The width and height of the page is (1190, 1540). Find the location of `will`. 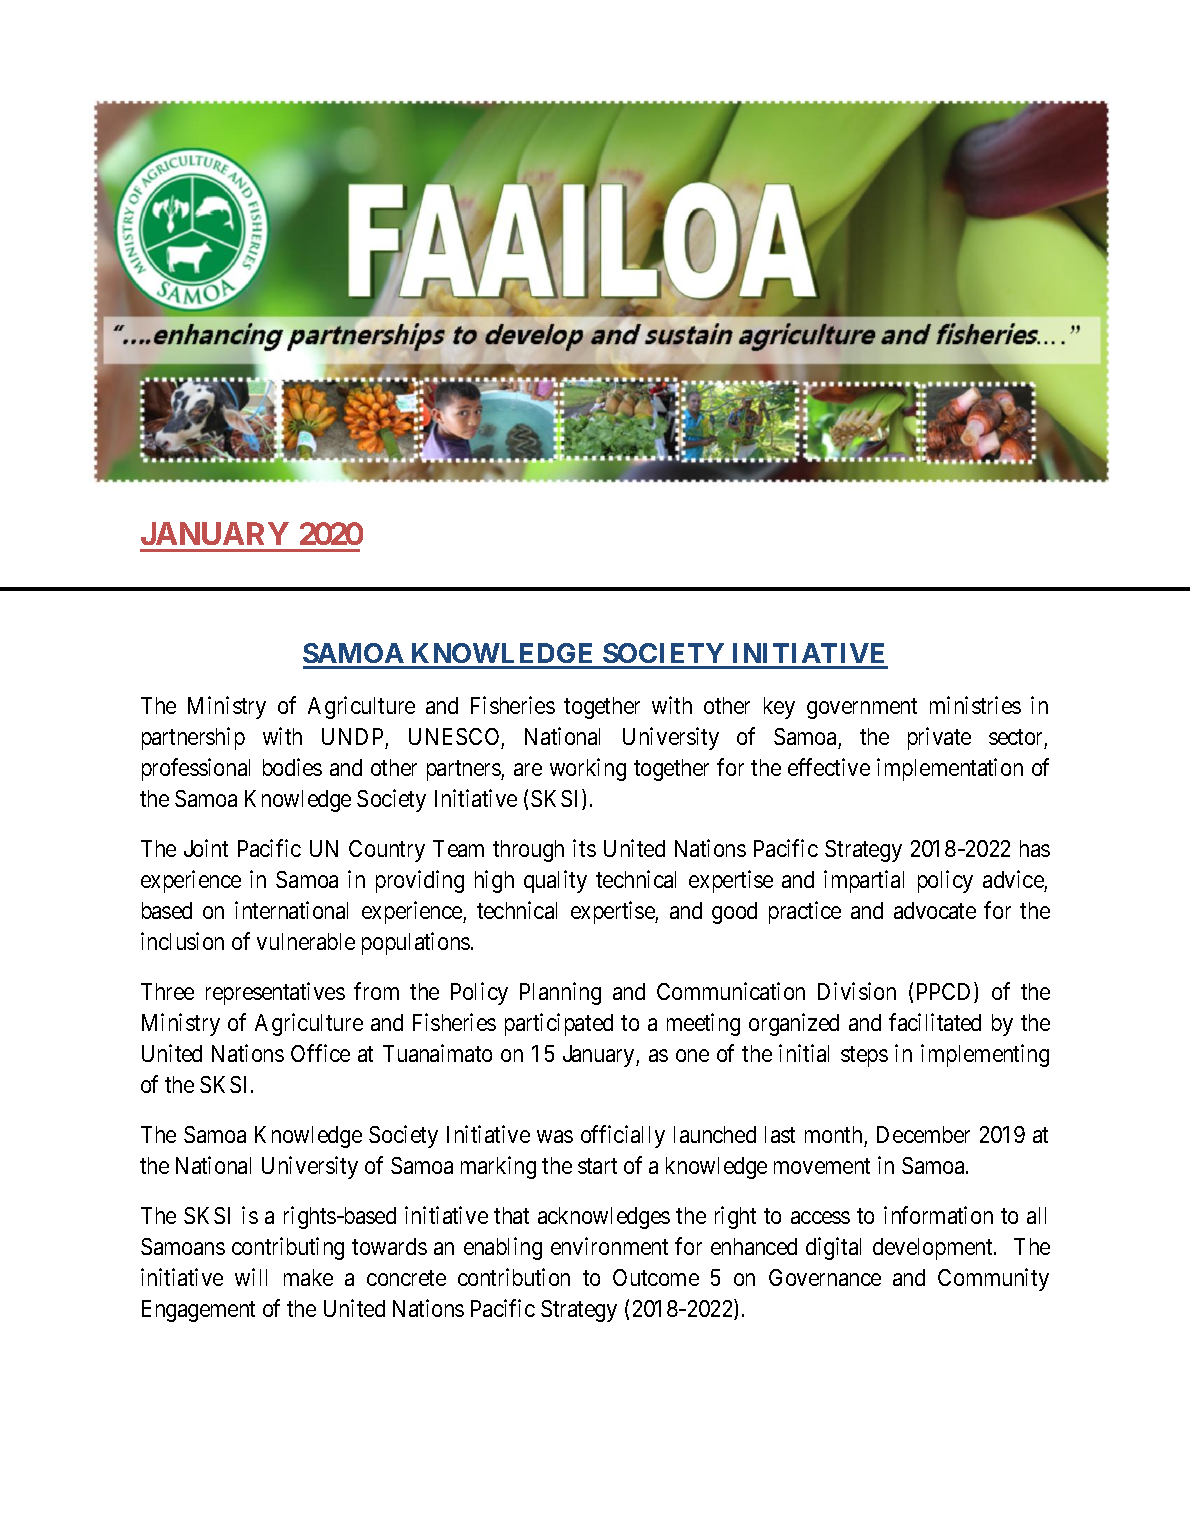

will is located at coordinates (251, 1277).
